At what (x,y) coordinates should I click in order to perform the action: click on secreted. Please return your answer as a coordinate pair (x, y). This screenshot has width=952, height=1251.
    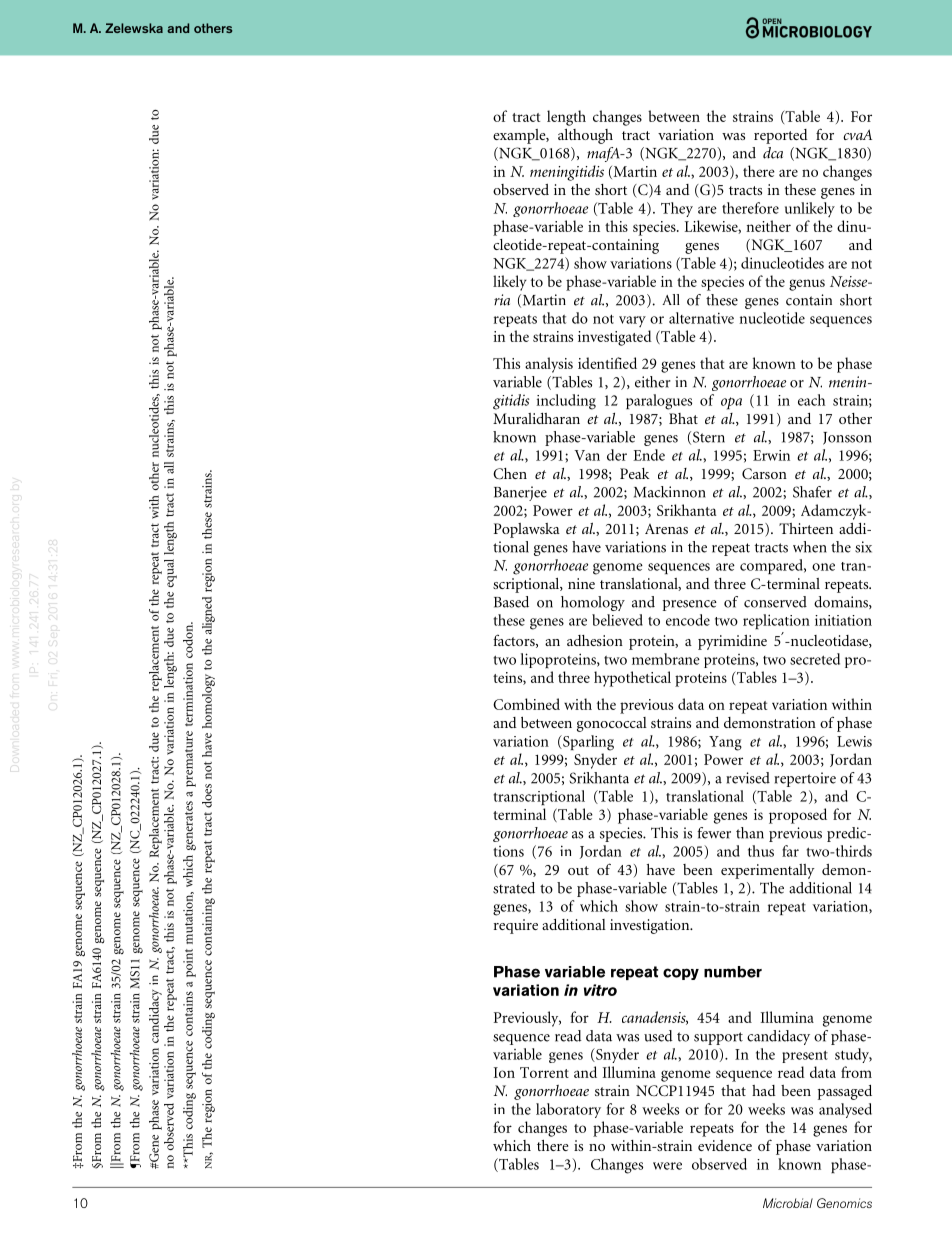
    Looking at the image, I should click on (815, 659).
